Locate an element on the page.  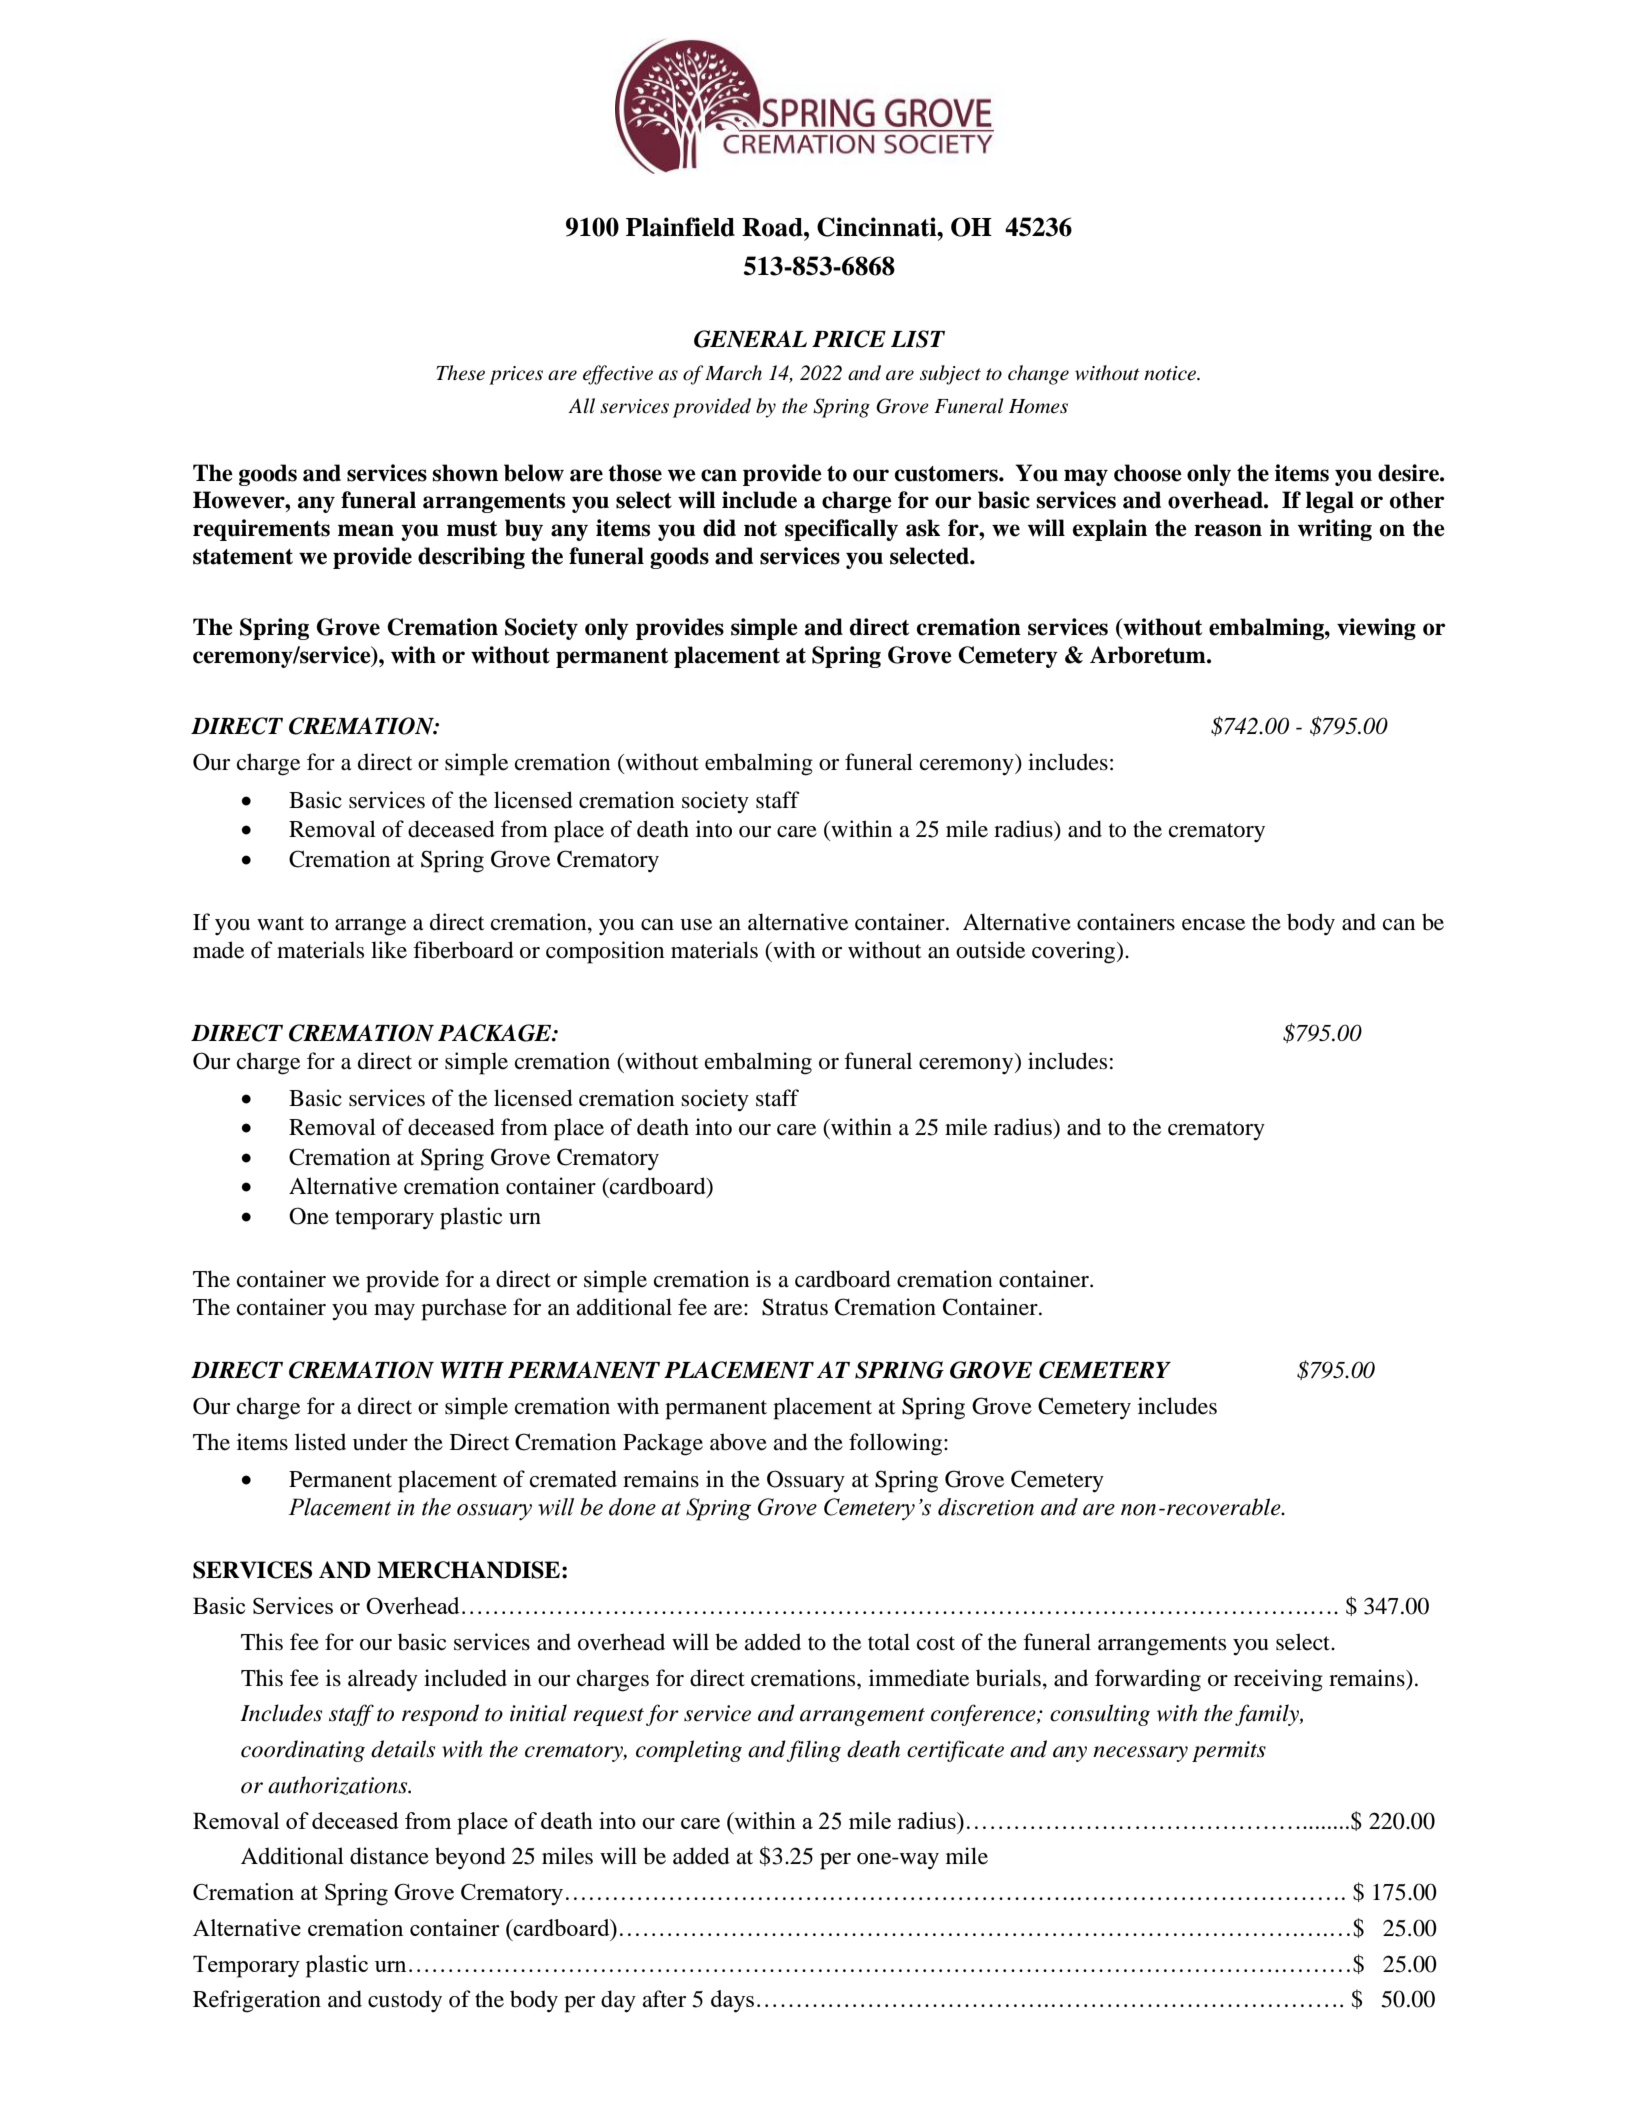
GENERAL is located at coordinates (750, 339).
